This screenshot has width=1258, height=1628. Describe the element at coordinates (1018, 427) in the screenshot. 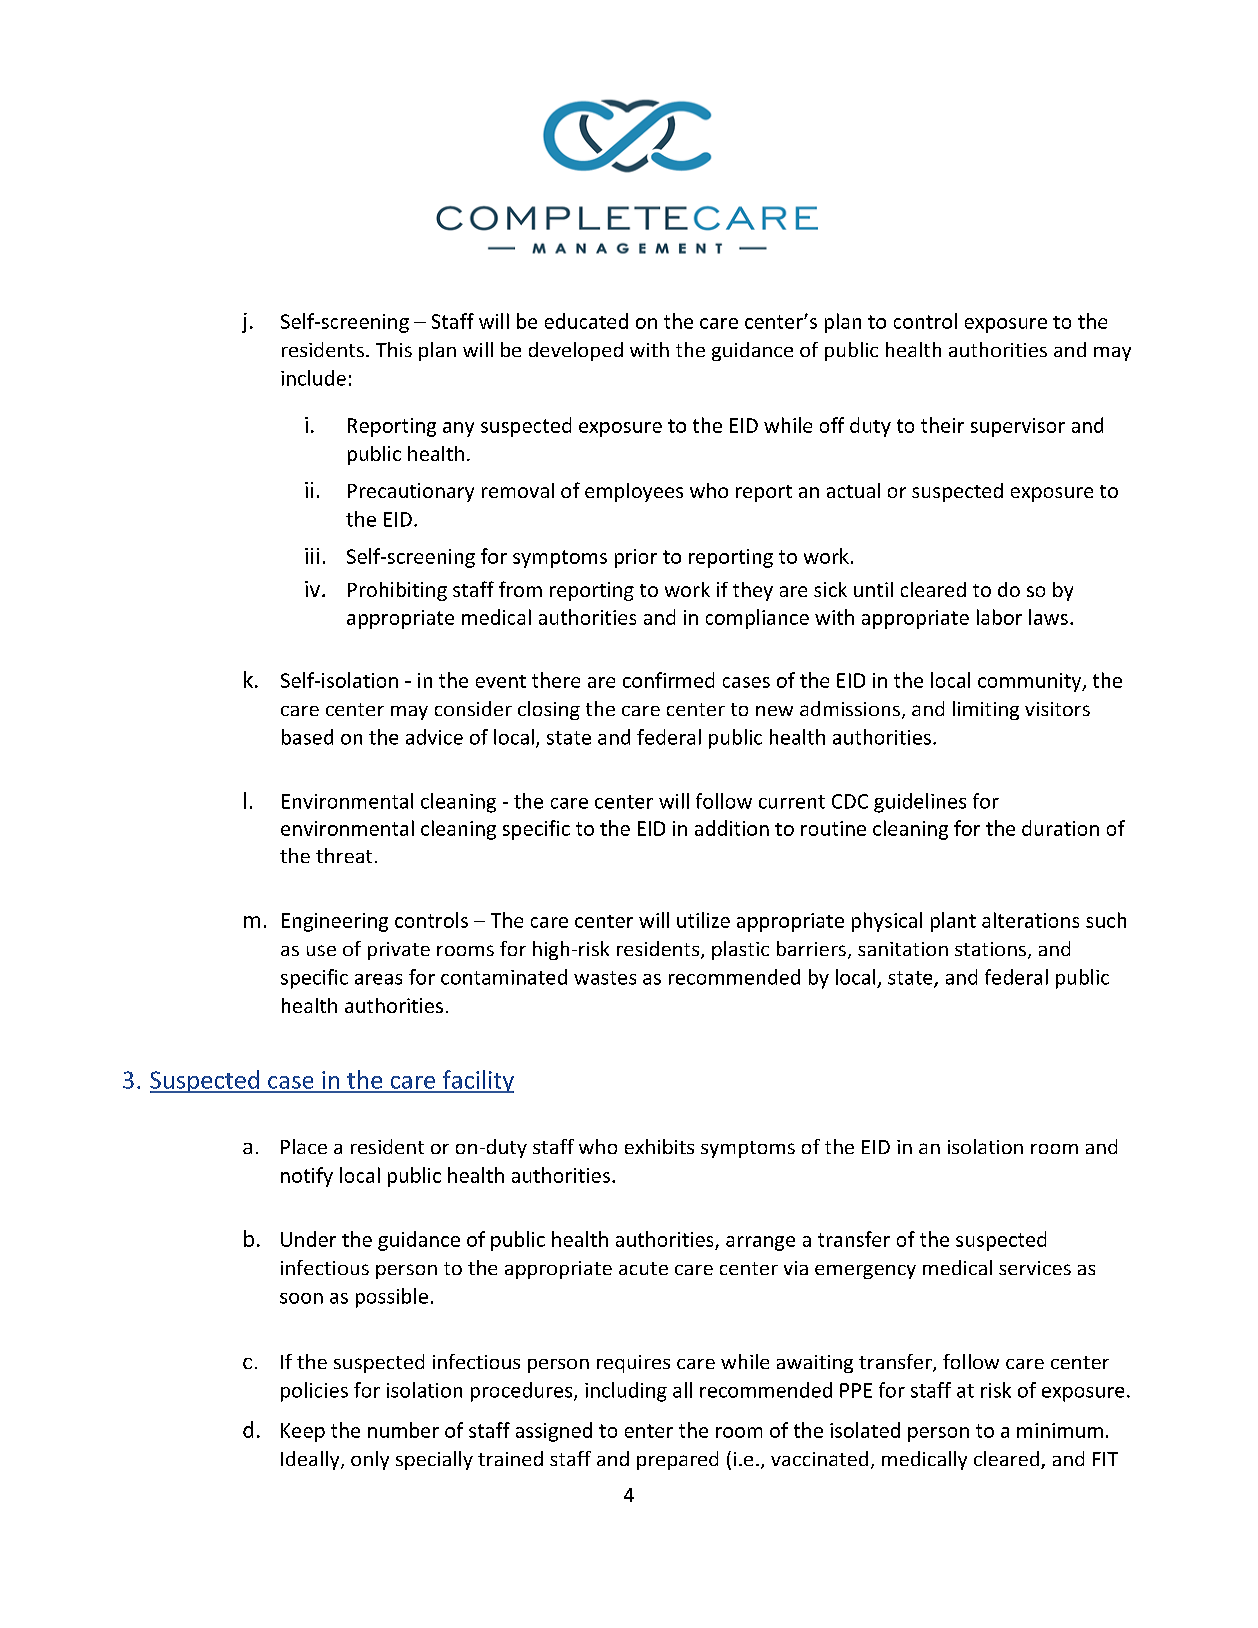

I see `supervisor` at that location.
